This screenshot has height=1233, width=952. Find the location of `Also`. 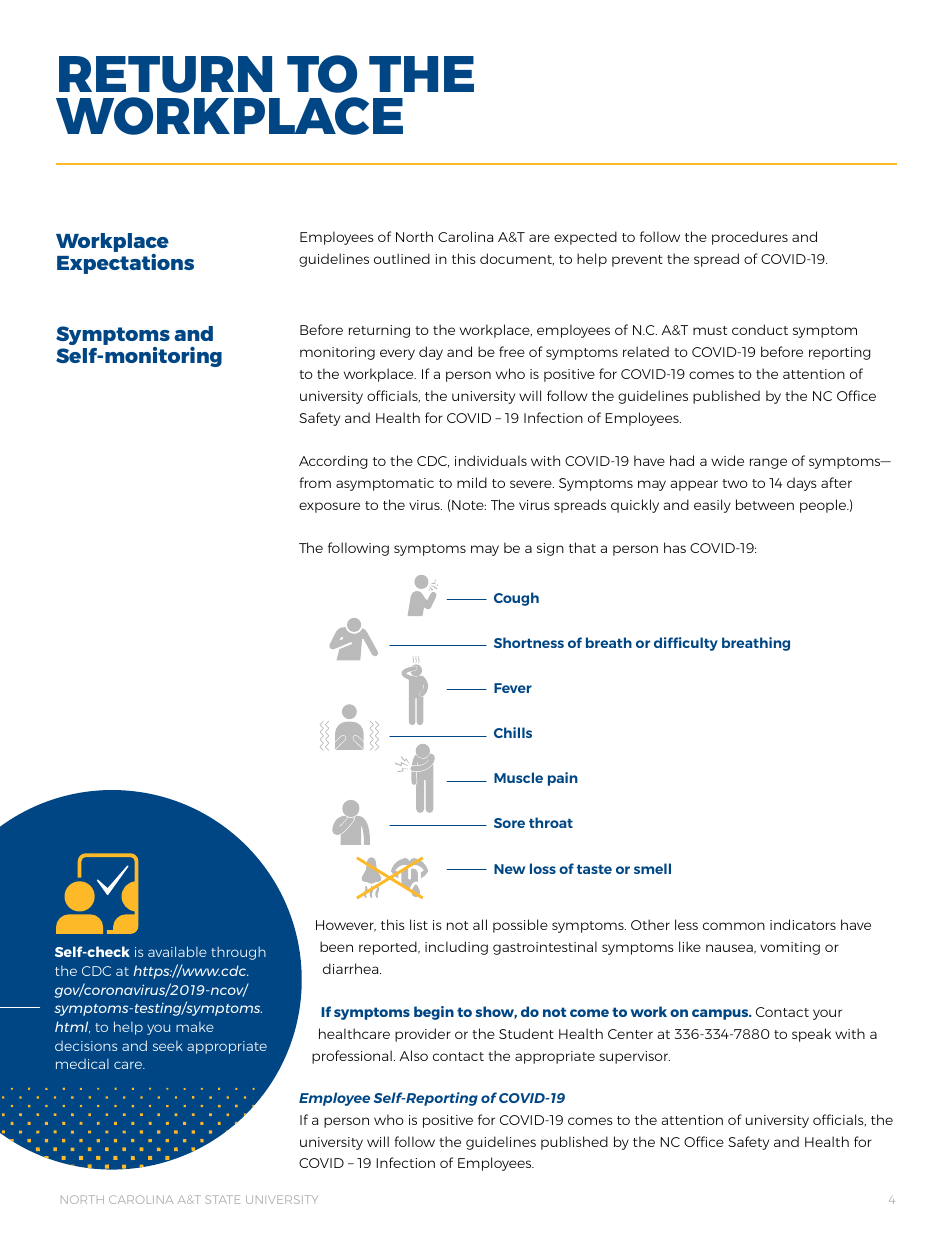

Also is located at coordinates (413, 1055).
